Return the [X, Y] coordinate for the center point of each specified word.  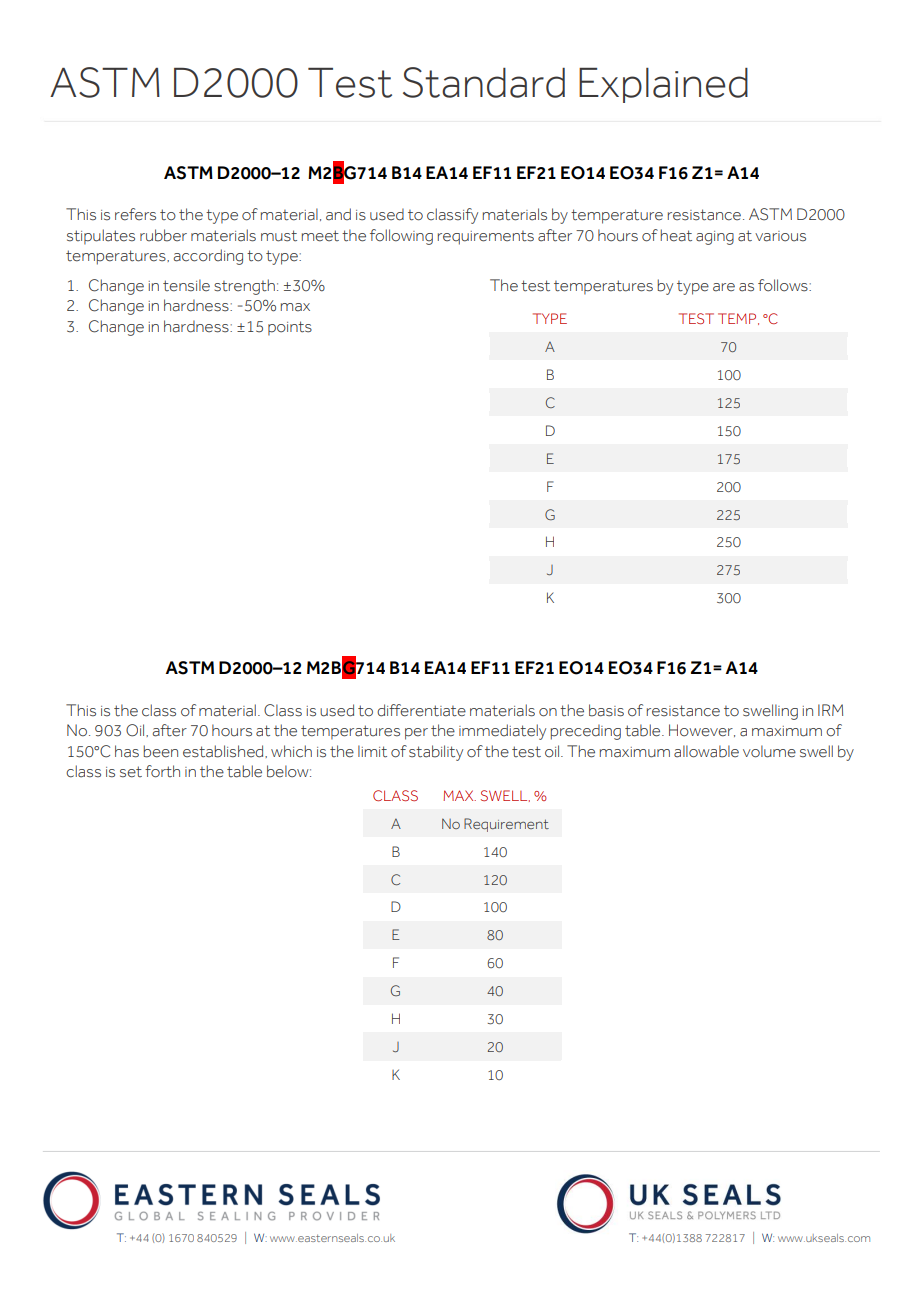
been [160, 751]
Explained [663, 85]
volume [769, 751]
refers [135, 214]
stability [436, 753]
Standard [484, 82]
